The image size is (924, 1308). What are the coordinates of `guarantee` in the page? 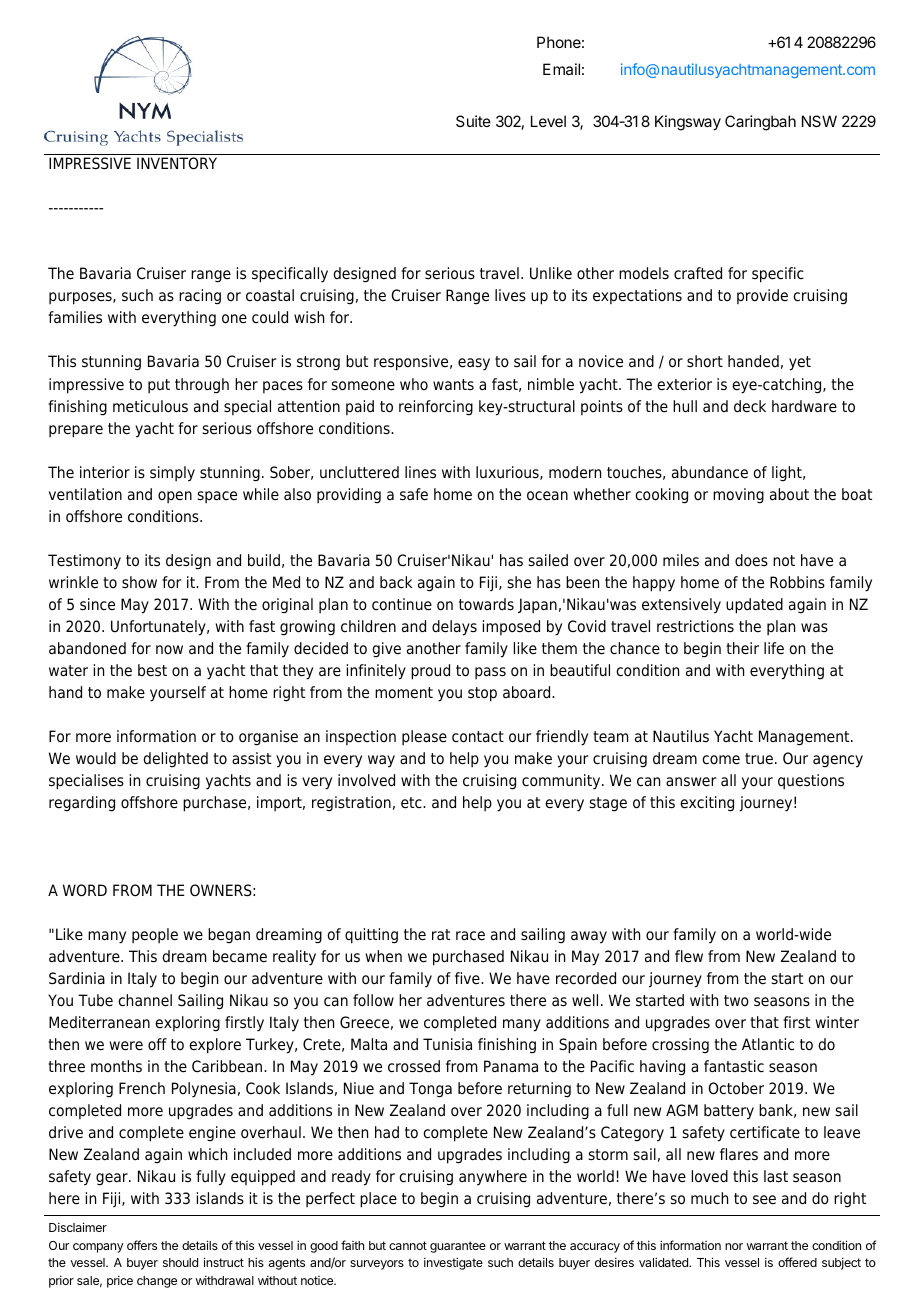 It's located at (458, 1247).
